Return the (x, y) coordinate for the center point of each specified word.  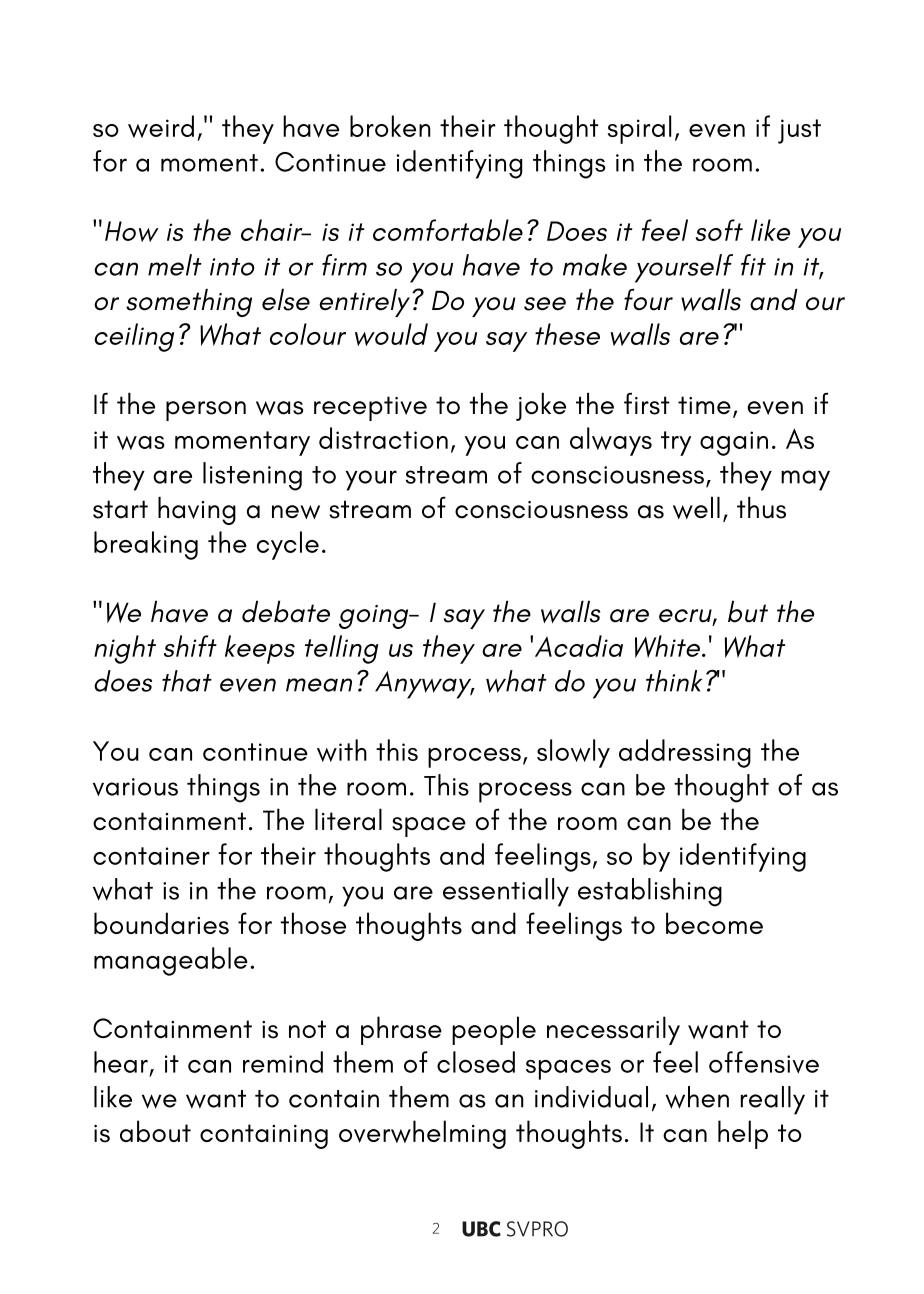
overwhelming (422, 1134)
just (799, 131)
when (697, 1097)
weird (161, 126)
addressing (685, 753)
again (734, 443)
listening (252, 476)
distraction (383, 438)
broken (390, 126)
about (155, 1131)
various (135, 787)
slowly (573, 753)
